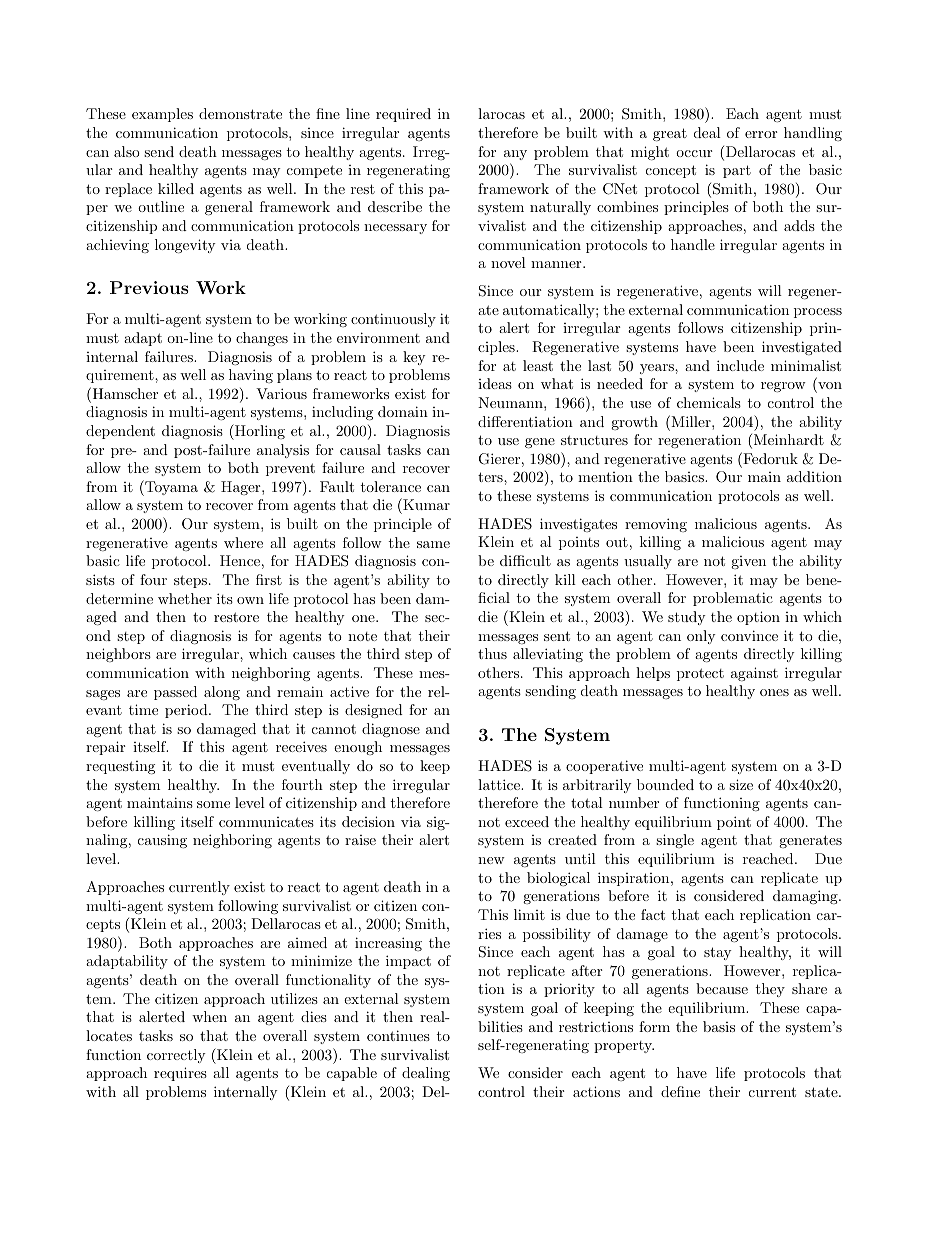  What do you see at coordinates (176, 1056) in the screenshot?
I see `correctly` at bounding box center [176, 1056].
